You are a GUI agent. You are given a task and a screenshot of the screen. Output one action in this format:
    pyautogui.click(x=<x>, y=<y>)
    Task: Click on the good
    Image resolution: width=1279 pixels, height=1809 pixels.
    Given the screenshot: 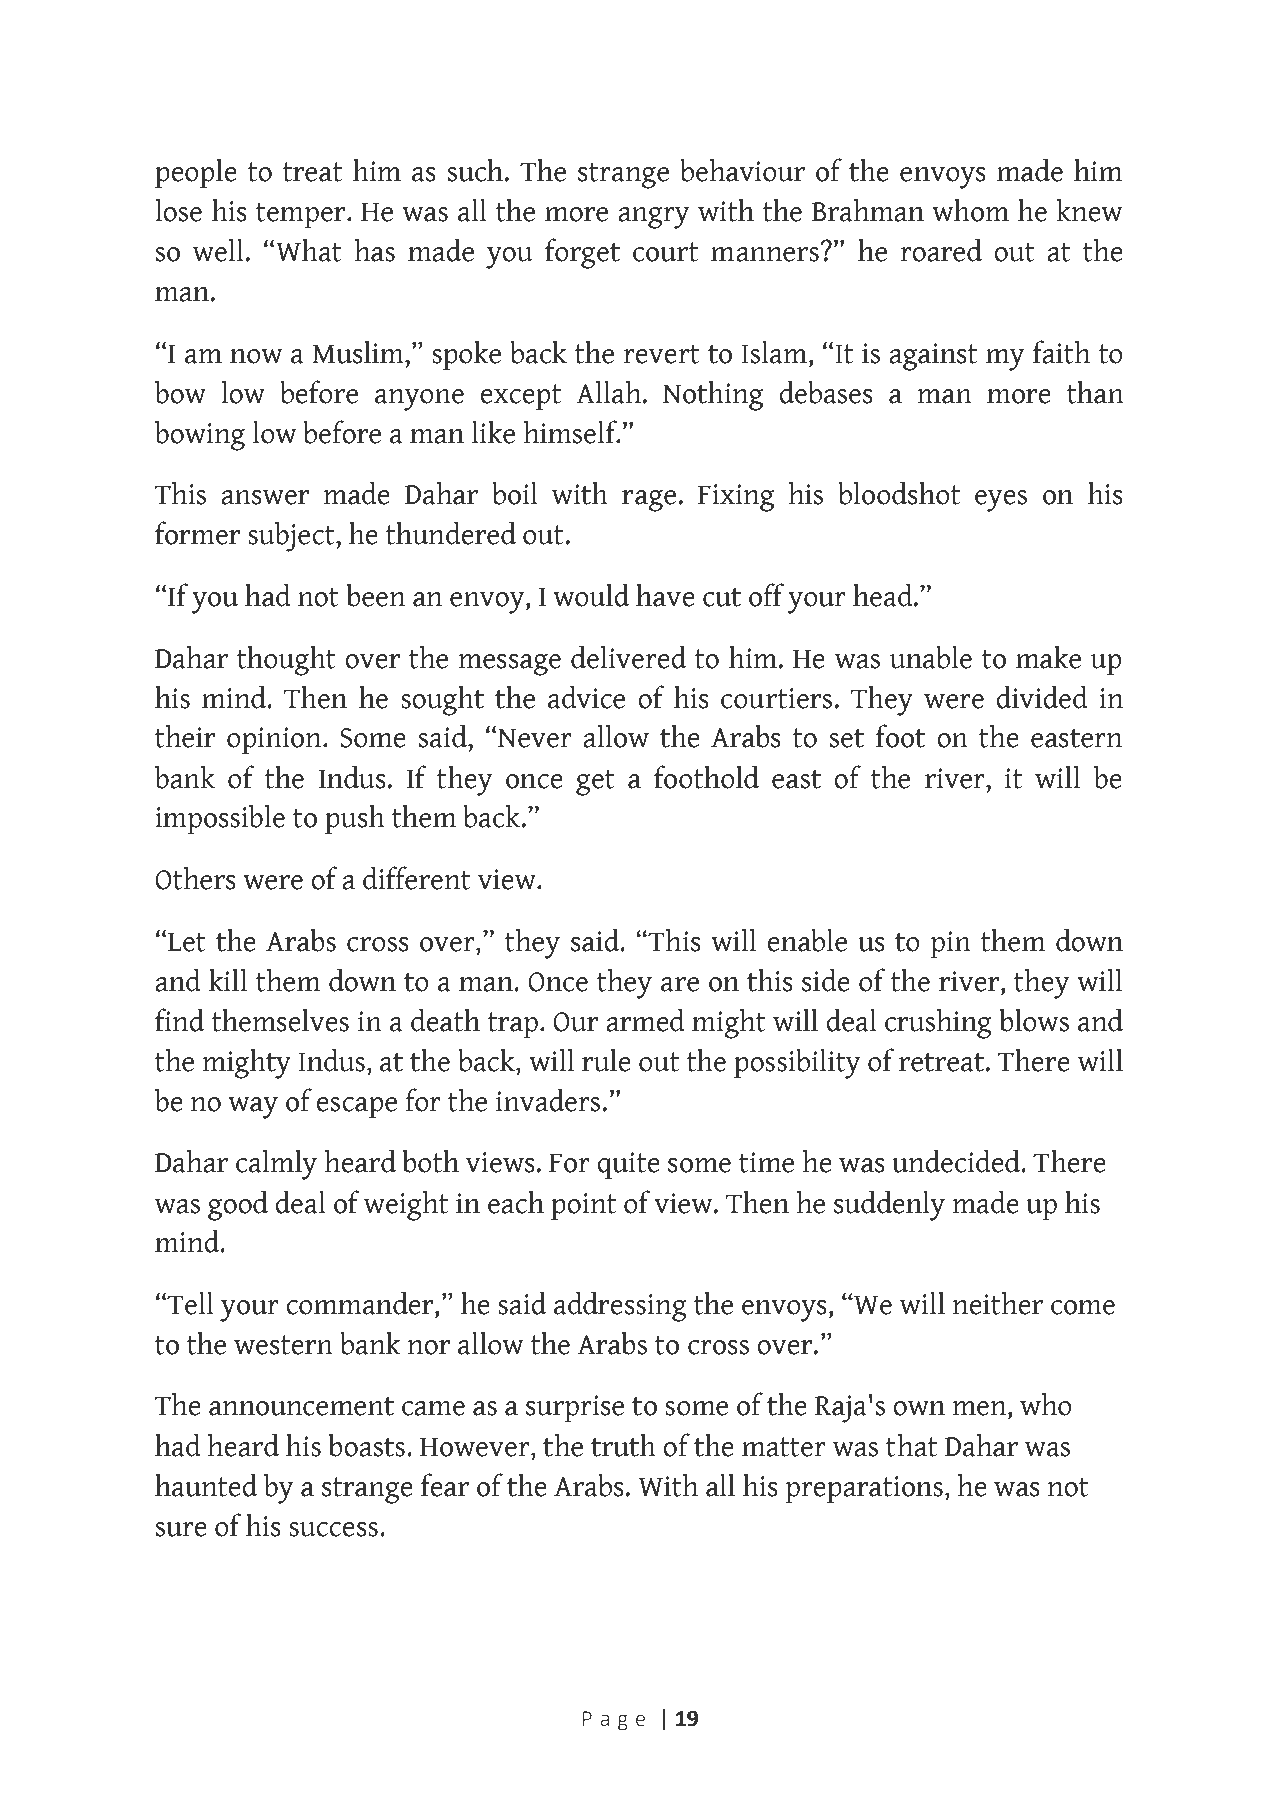 What is the action you would take?
    pyautogui.click(x=238, y=1205)
